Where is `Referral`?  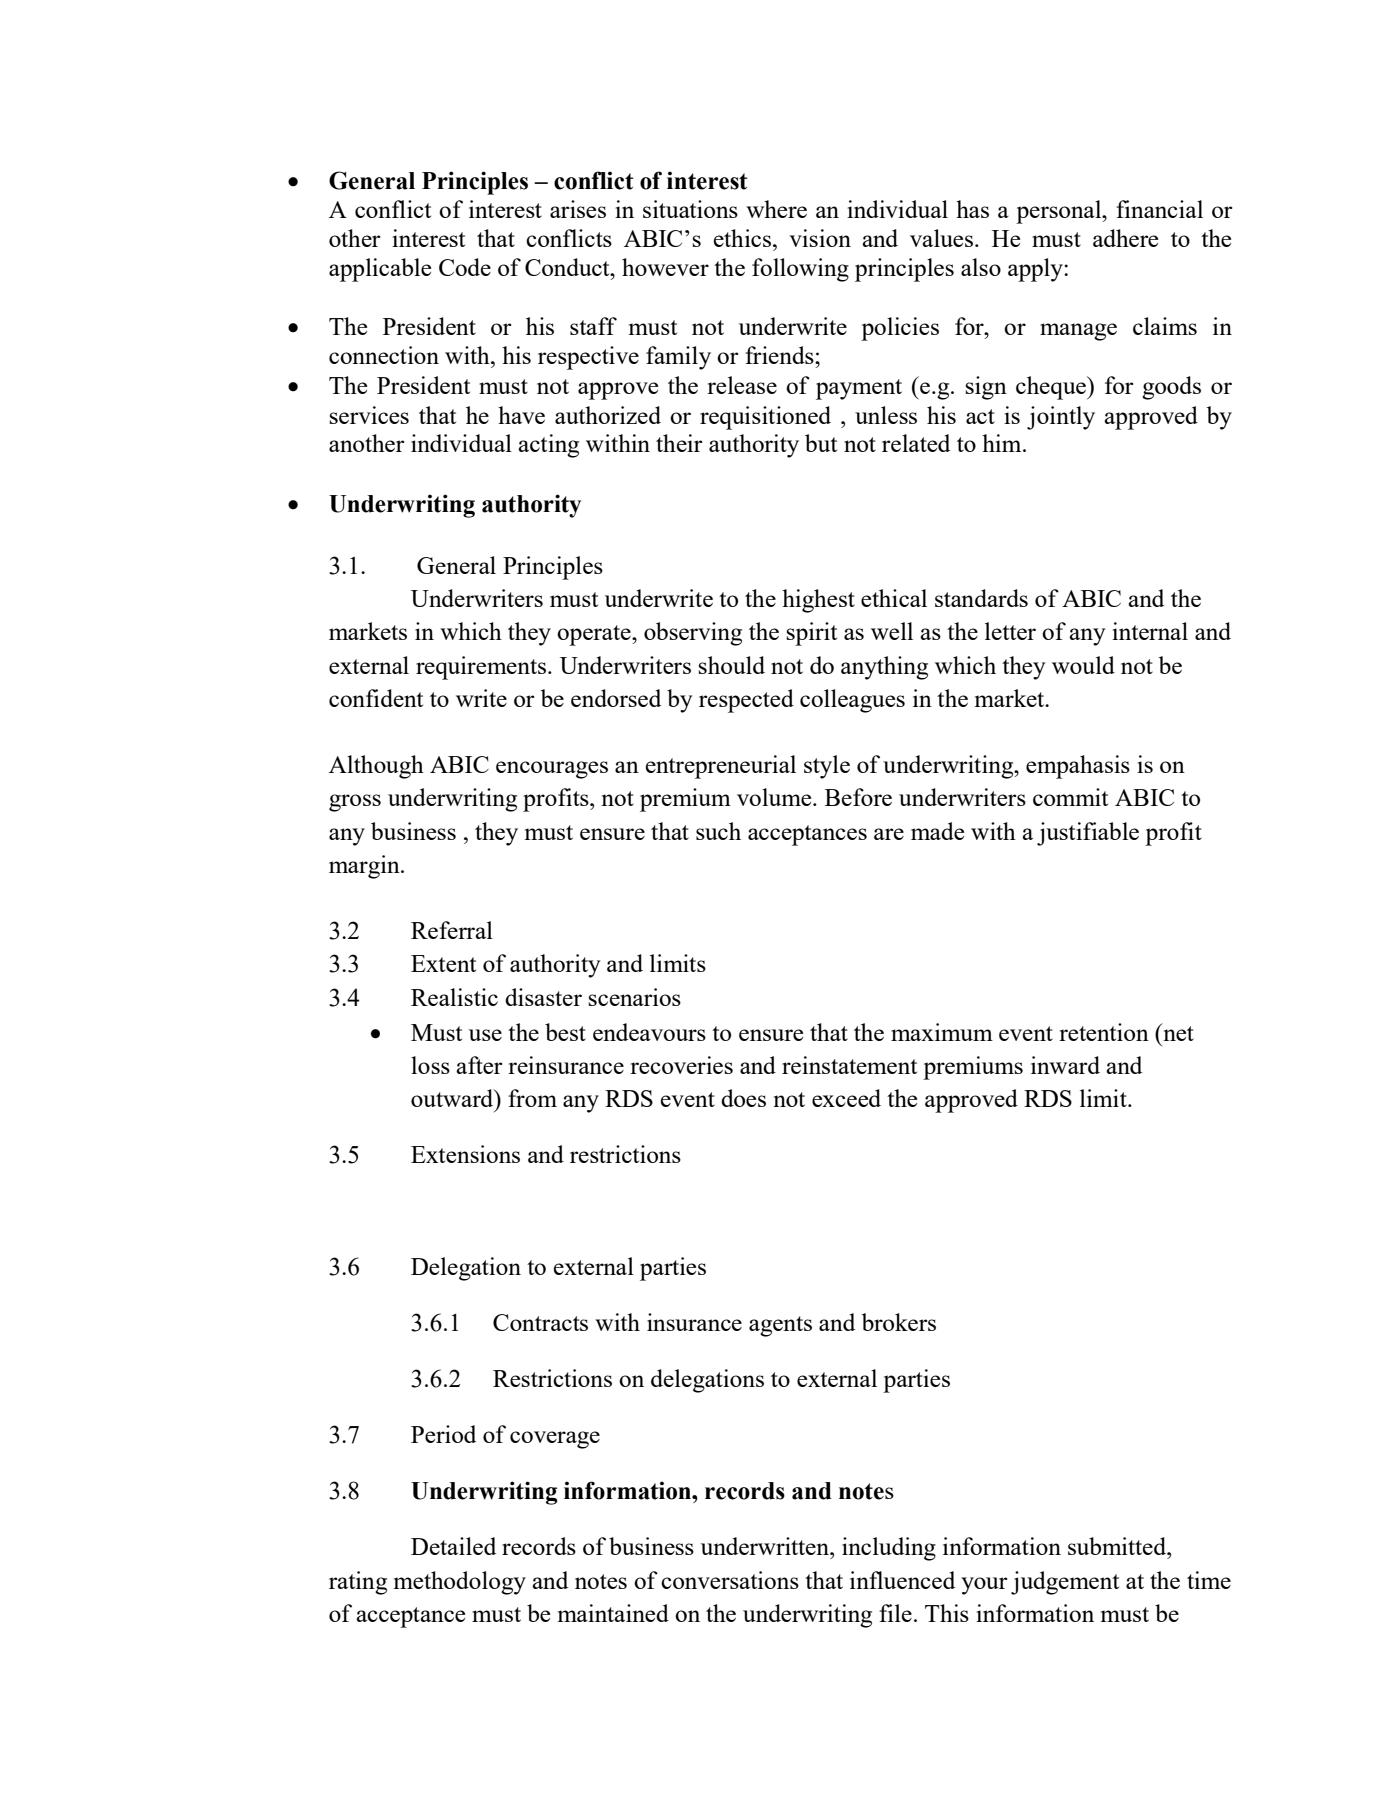 Referral is located at coordinates (452, 930).
